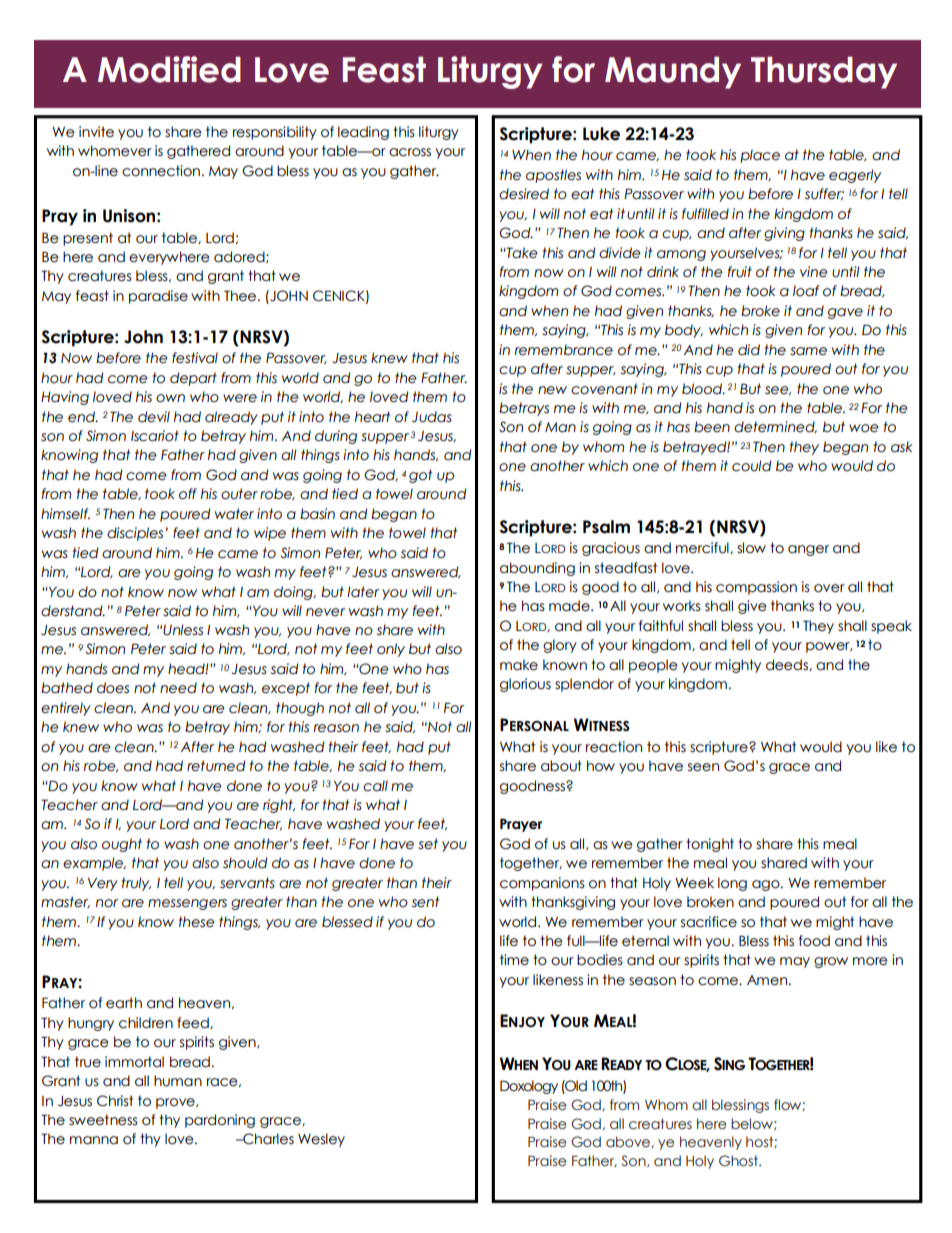 The image size is (952, 1233). What do you see at coordinates (428, 844) in the document?
I see `set` at bounding box center [428, 844].
